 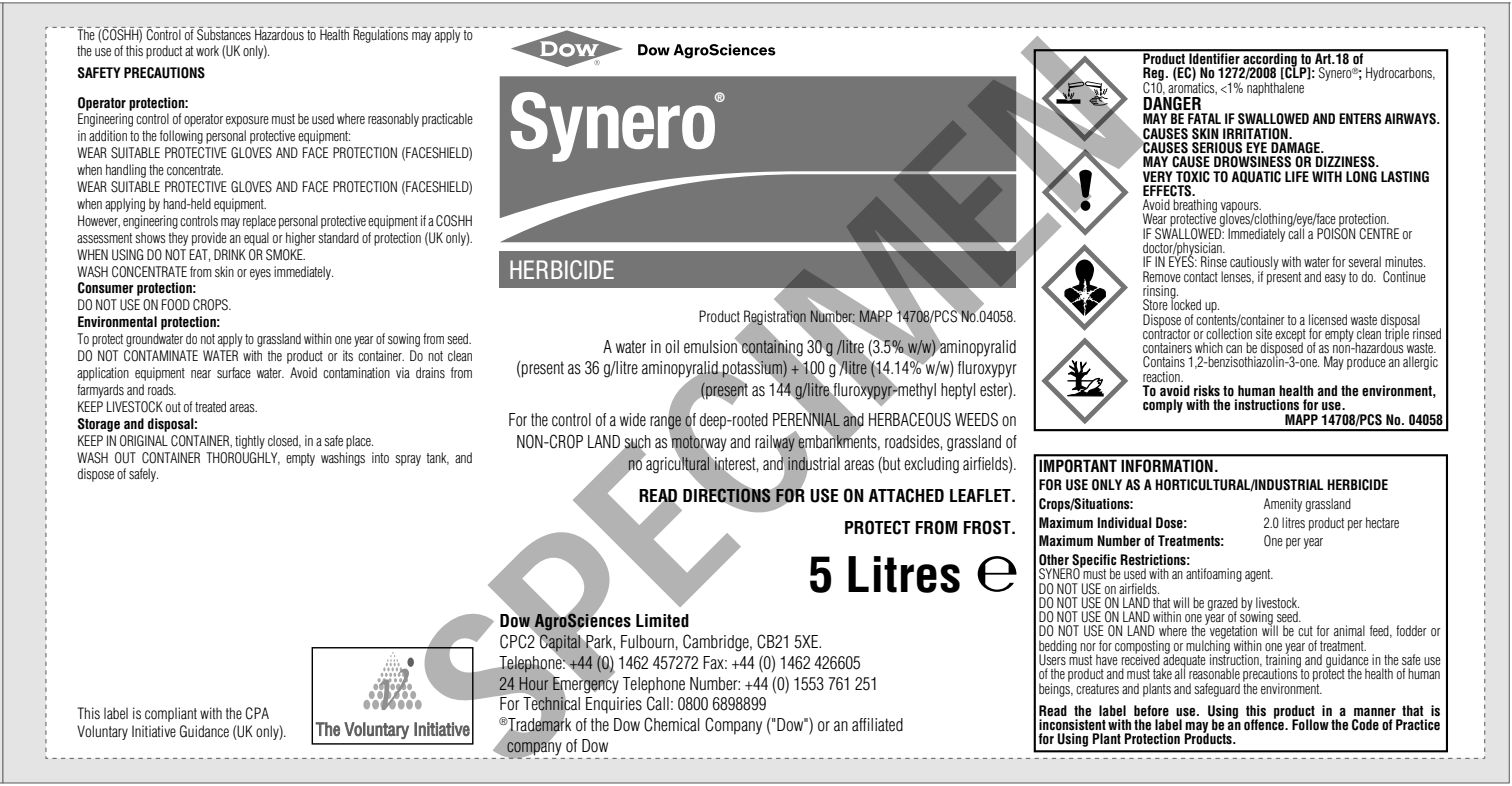 What do you see at coordinates (285, 255) in the screenshot?
I see `SMOKE` at bounding box center [285, 255].
